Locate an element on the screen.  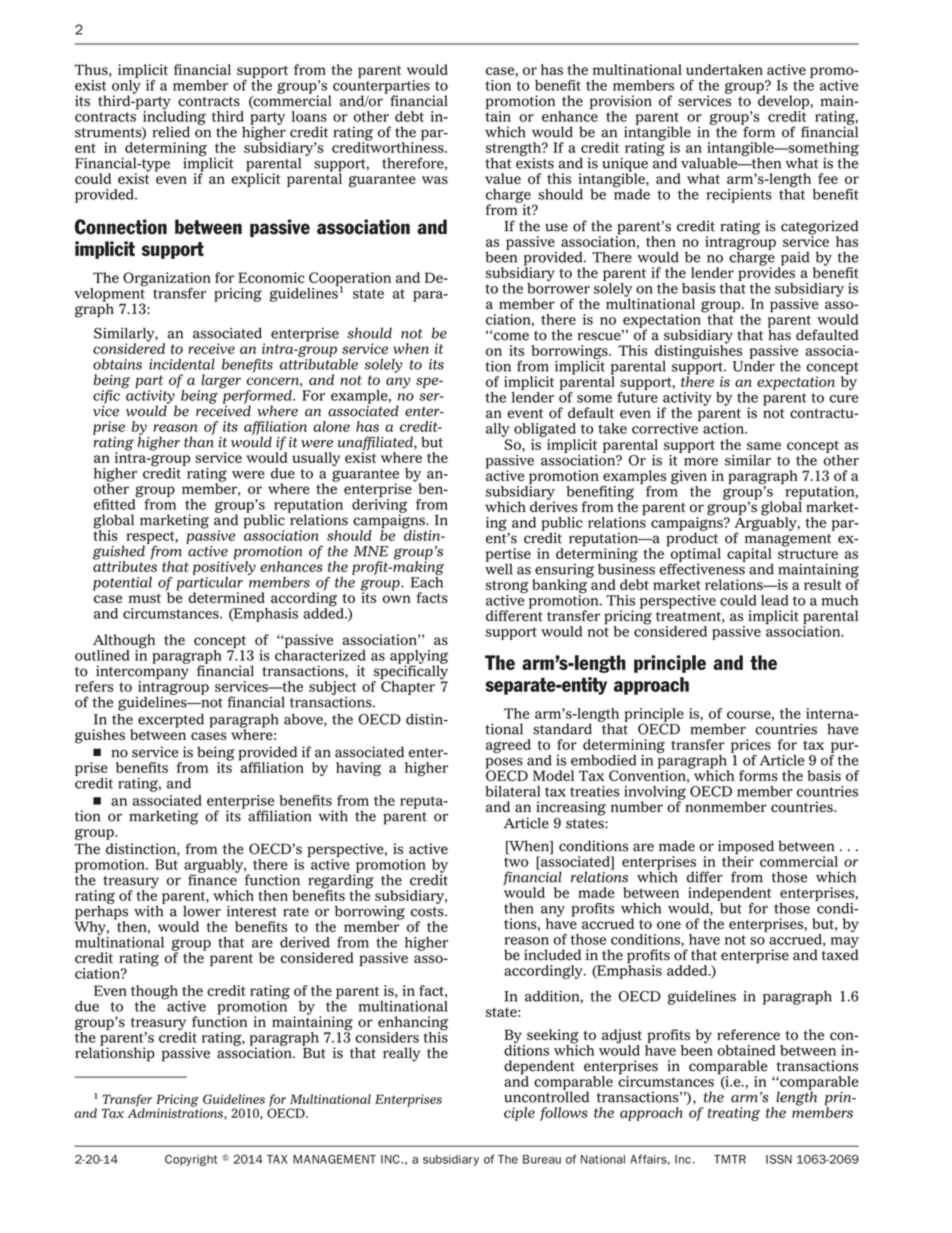
including is located at coordinates (174, 118).
